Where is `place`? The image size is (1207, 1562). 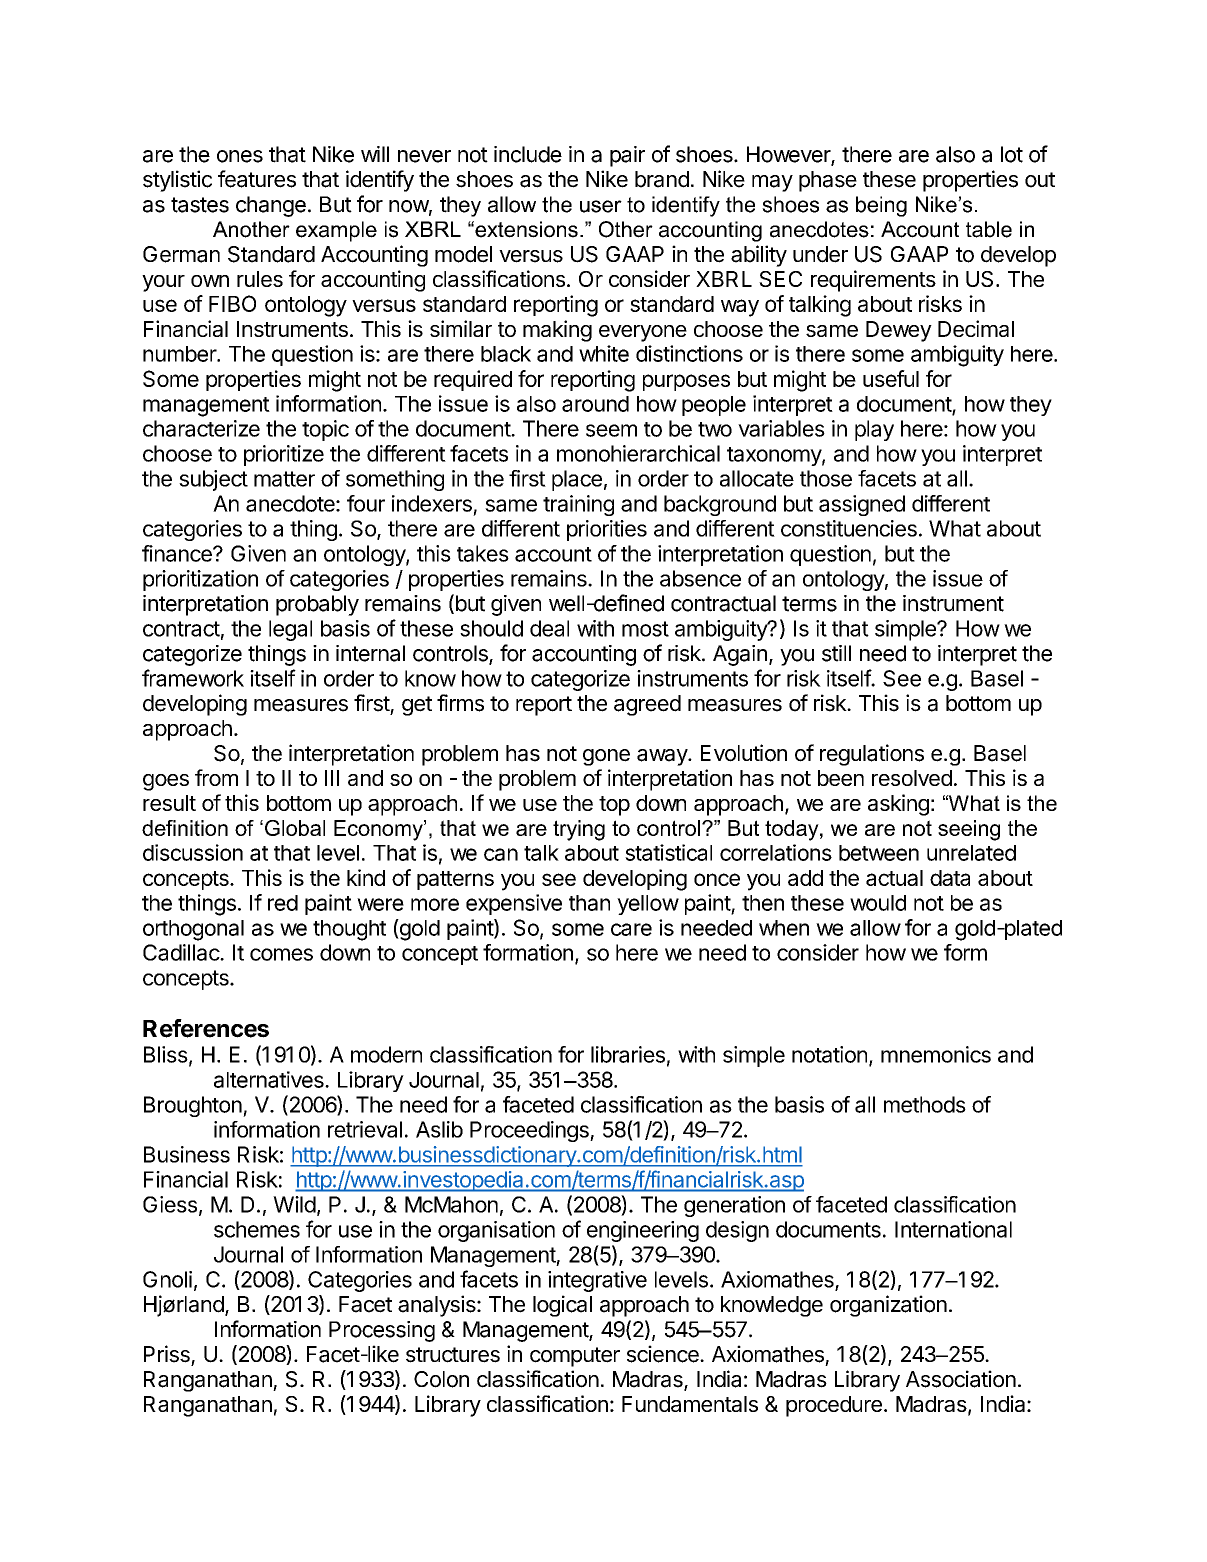
place is located at coordinates (577, 480).
